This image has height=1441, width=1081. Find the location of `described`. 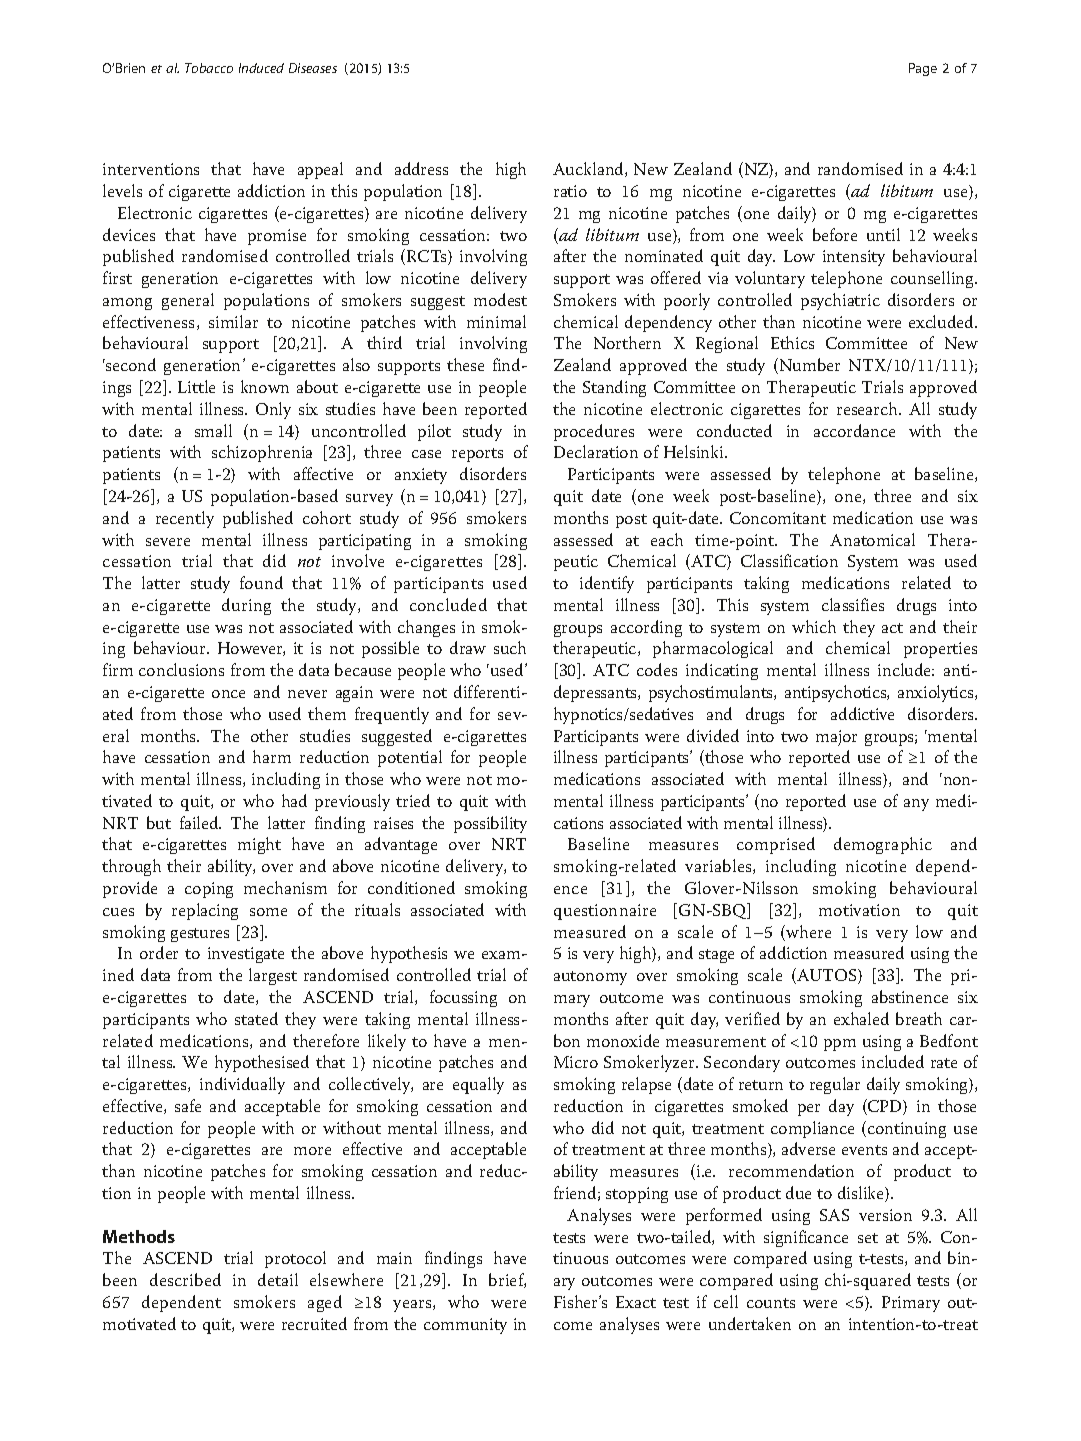

described is located at coordinates (185, 1279).
